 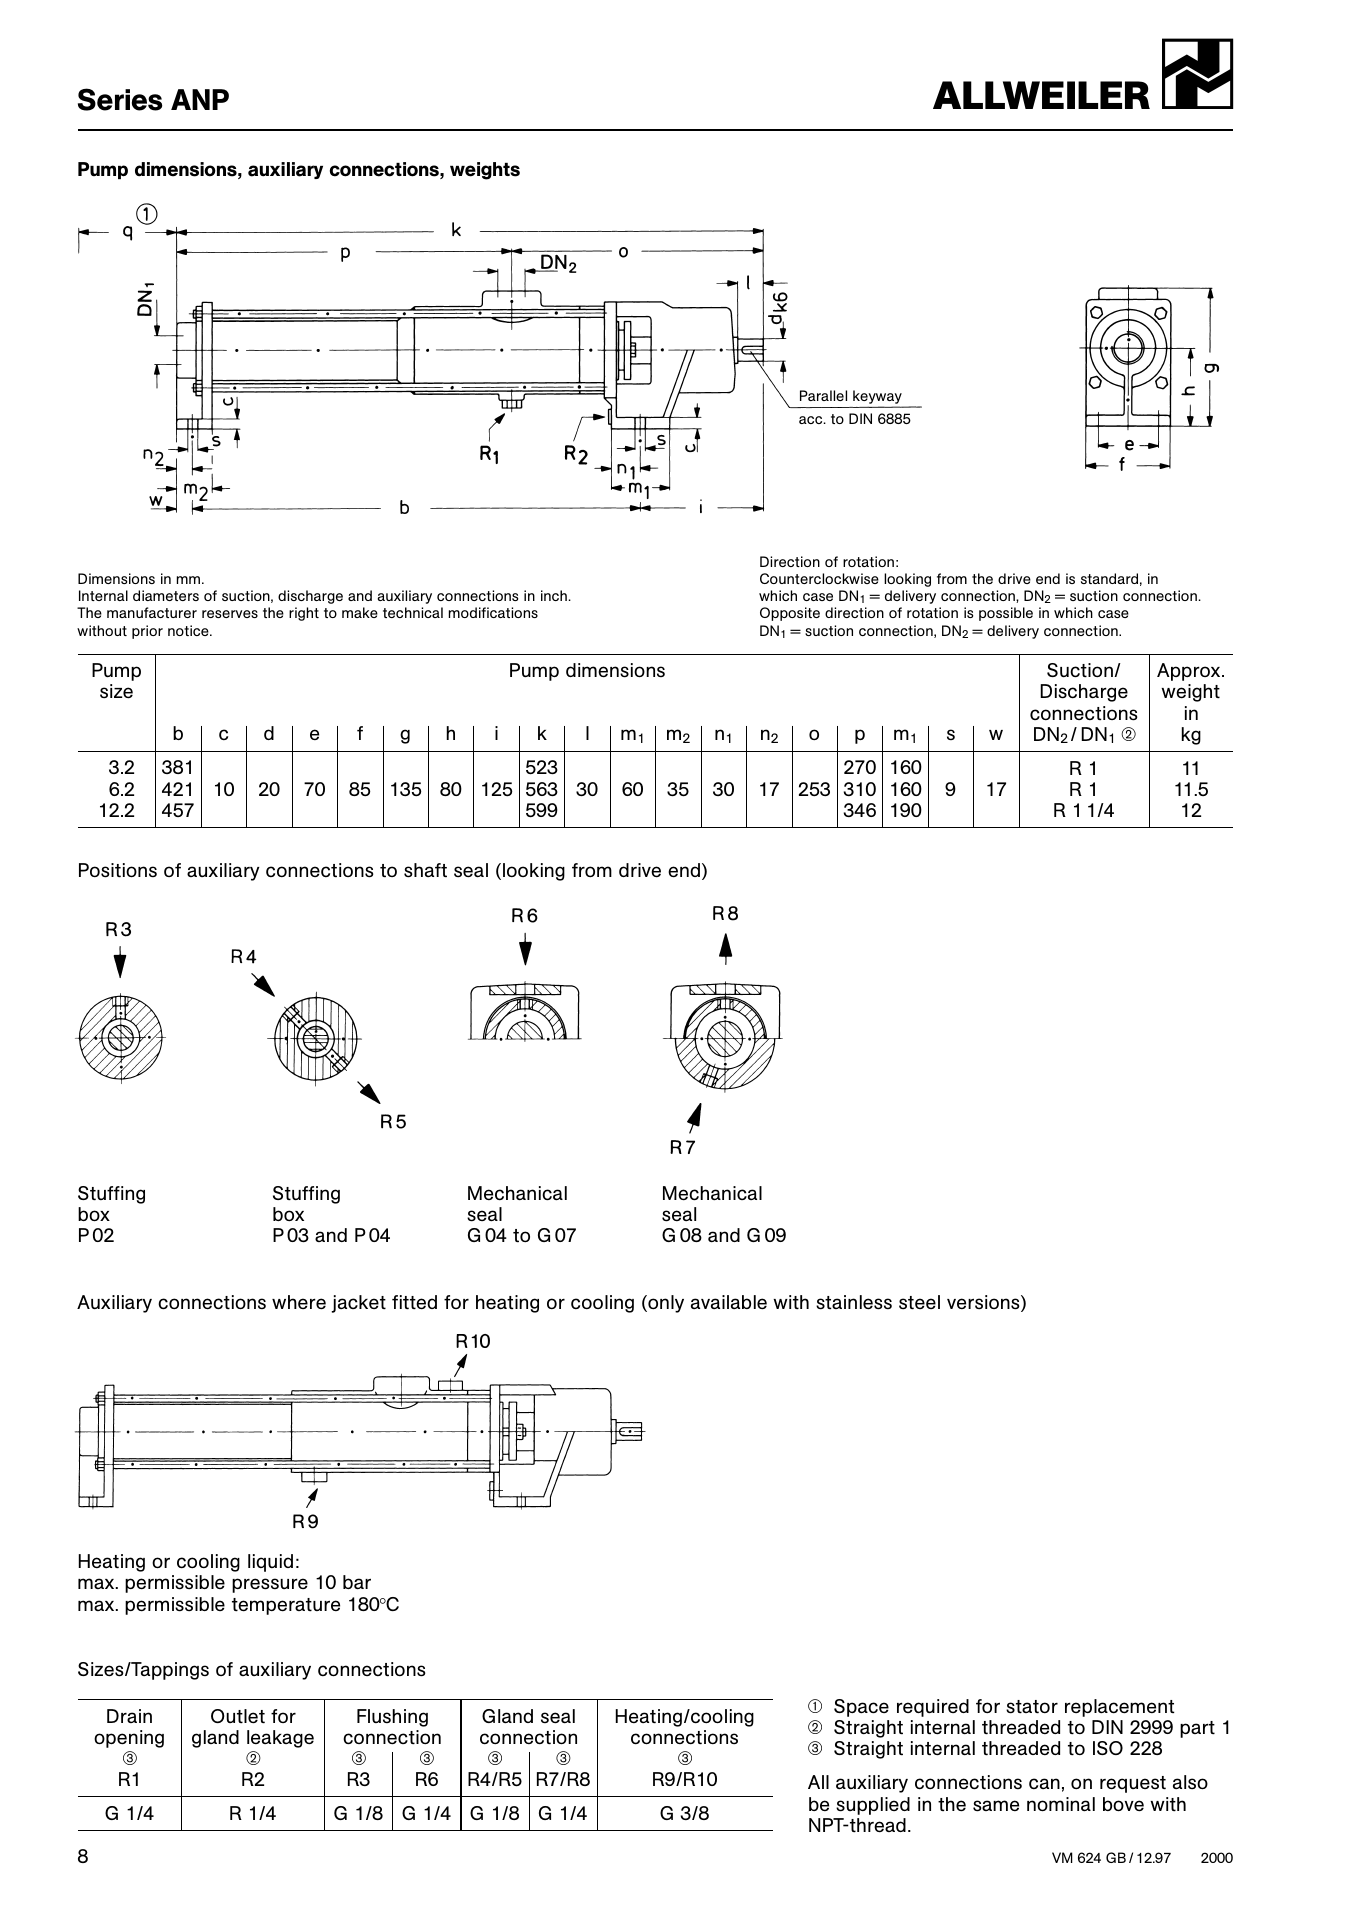 I want to click on Parallel, so click(x=823, y=395).
